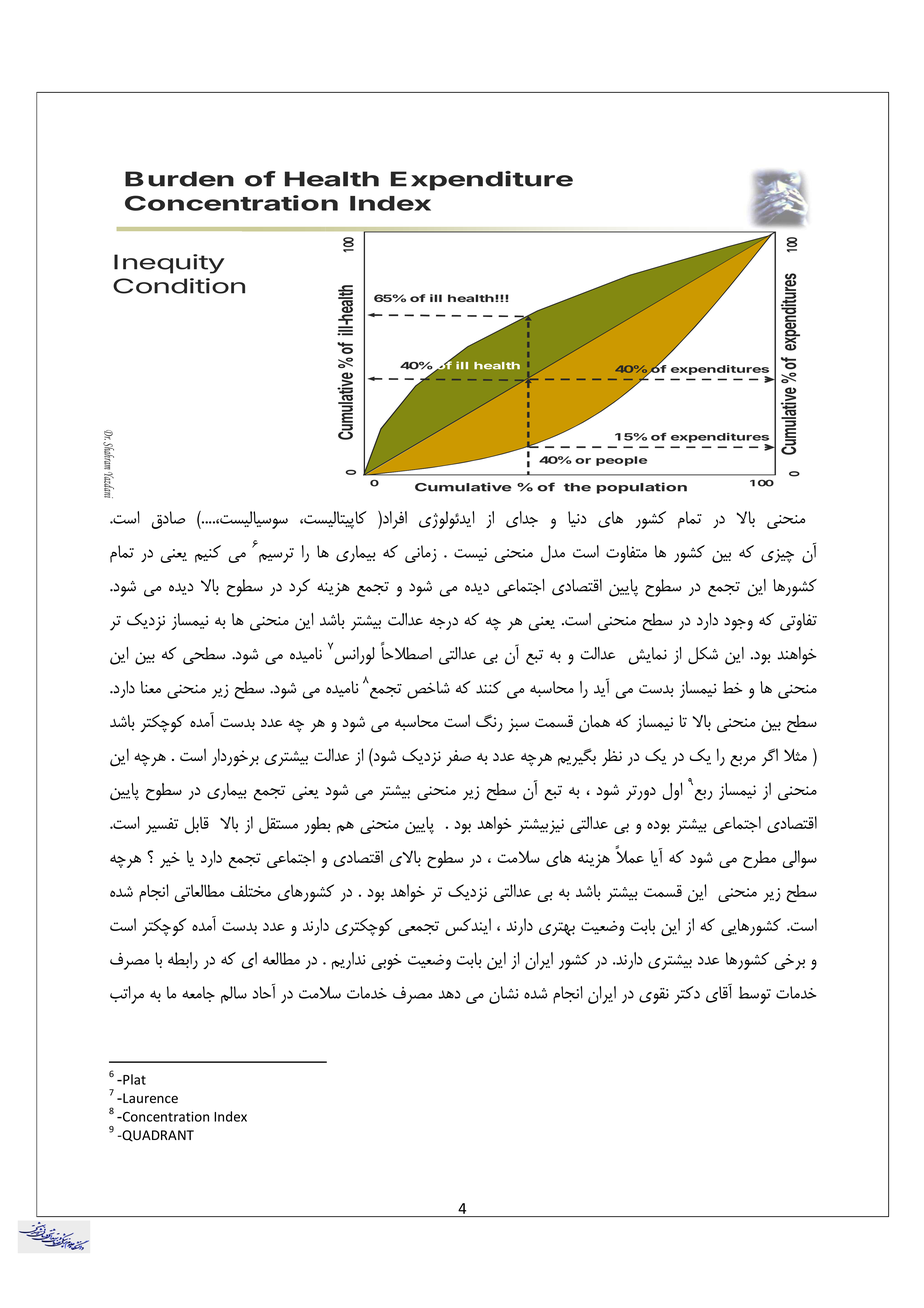  I want to click on QUADRANT, so click(157, 1136).
